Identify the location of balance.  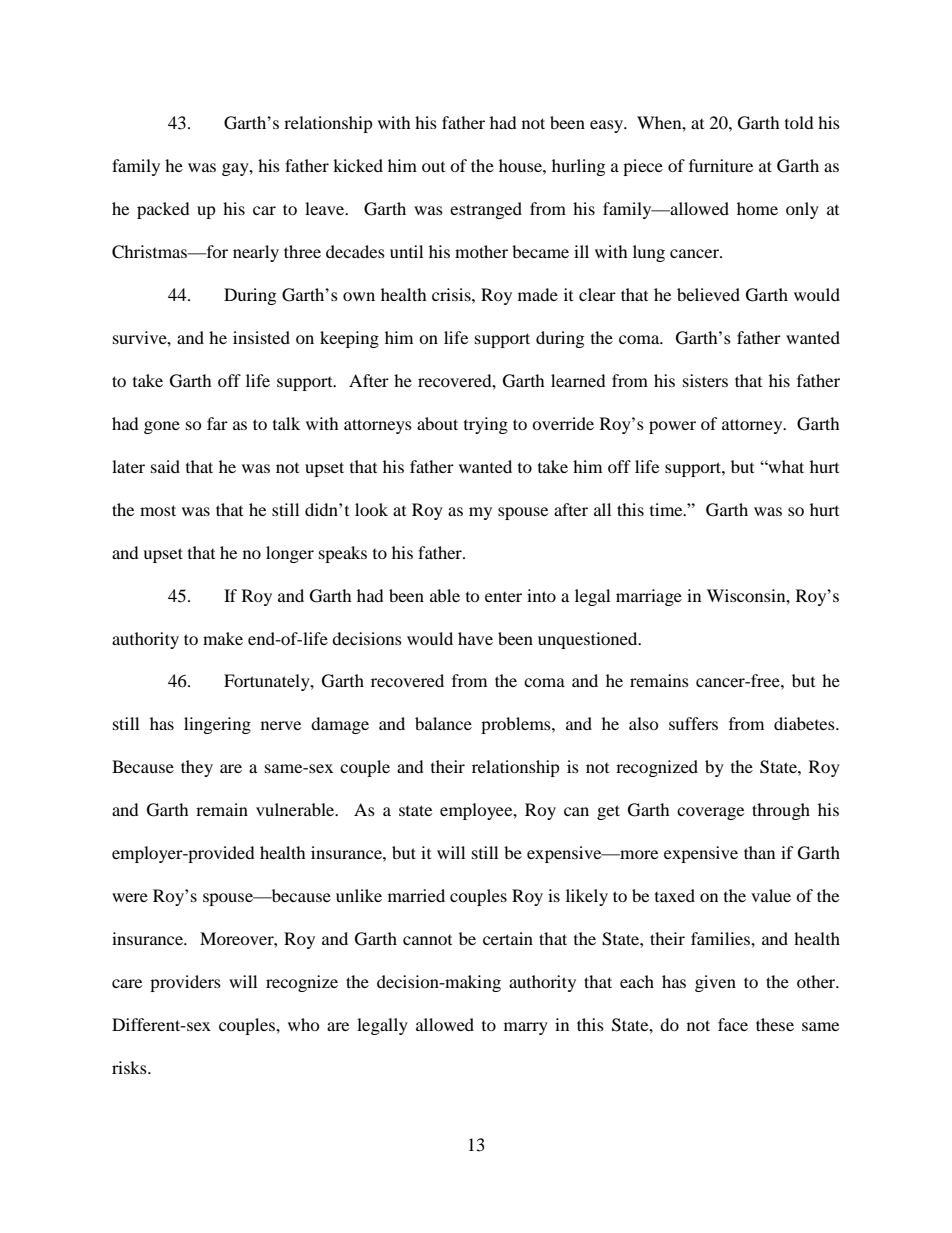
(443, 723).
